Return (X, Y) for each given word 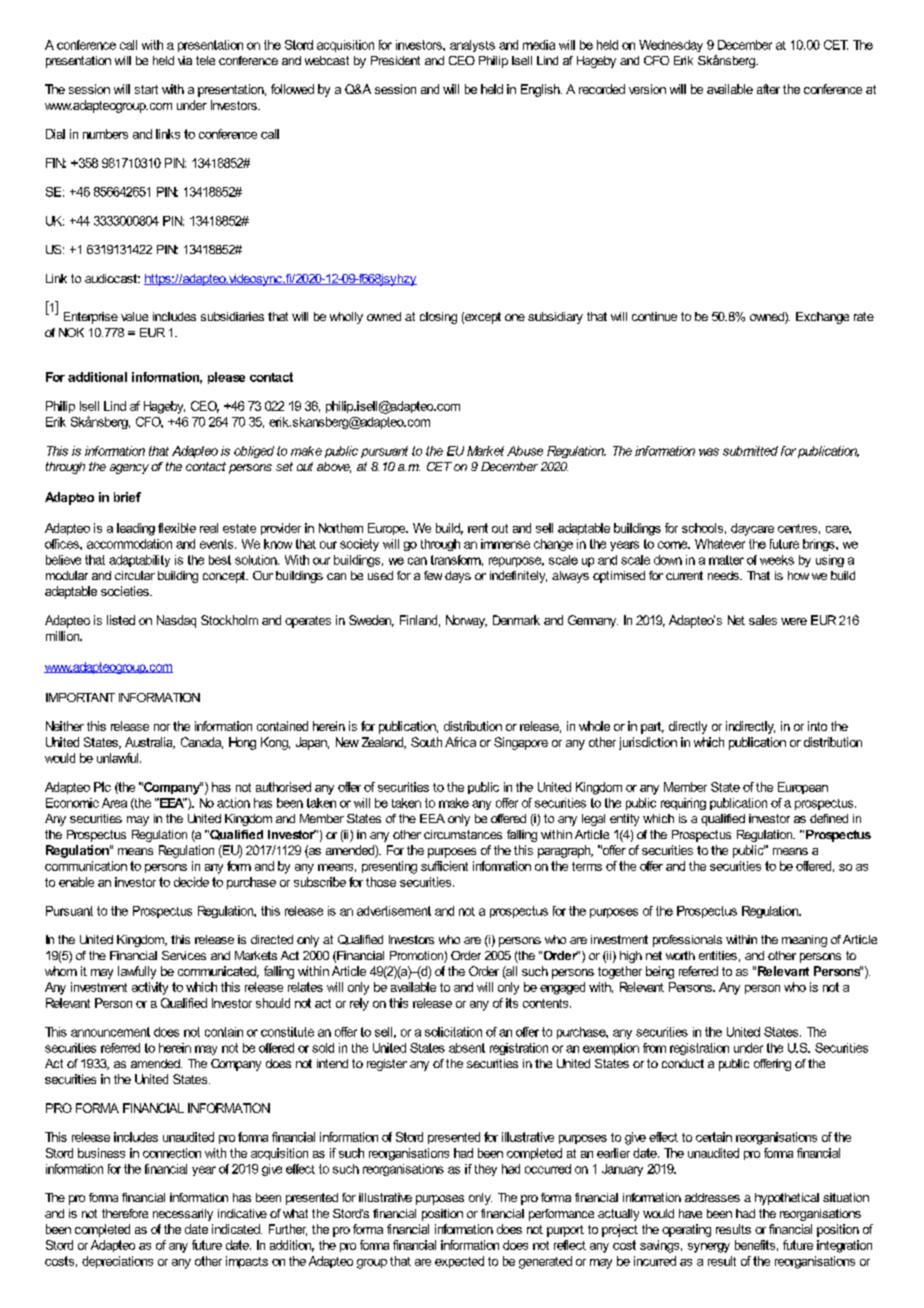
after (768, 89)
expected (459, 1262)
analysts (472, 46)
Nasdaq (176, 621)
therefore (125, 1213)
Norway (466, 621)
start (146, 89)
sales (763, 620)
